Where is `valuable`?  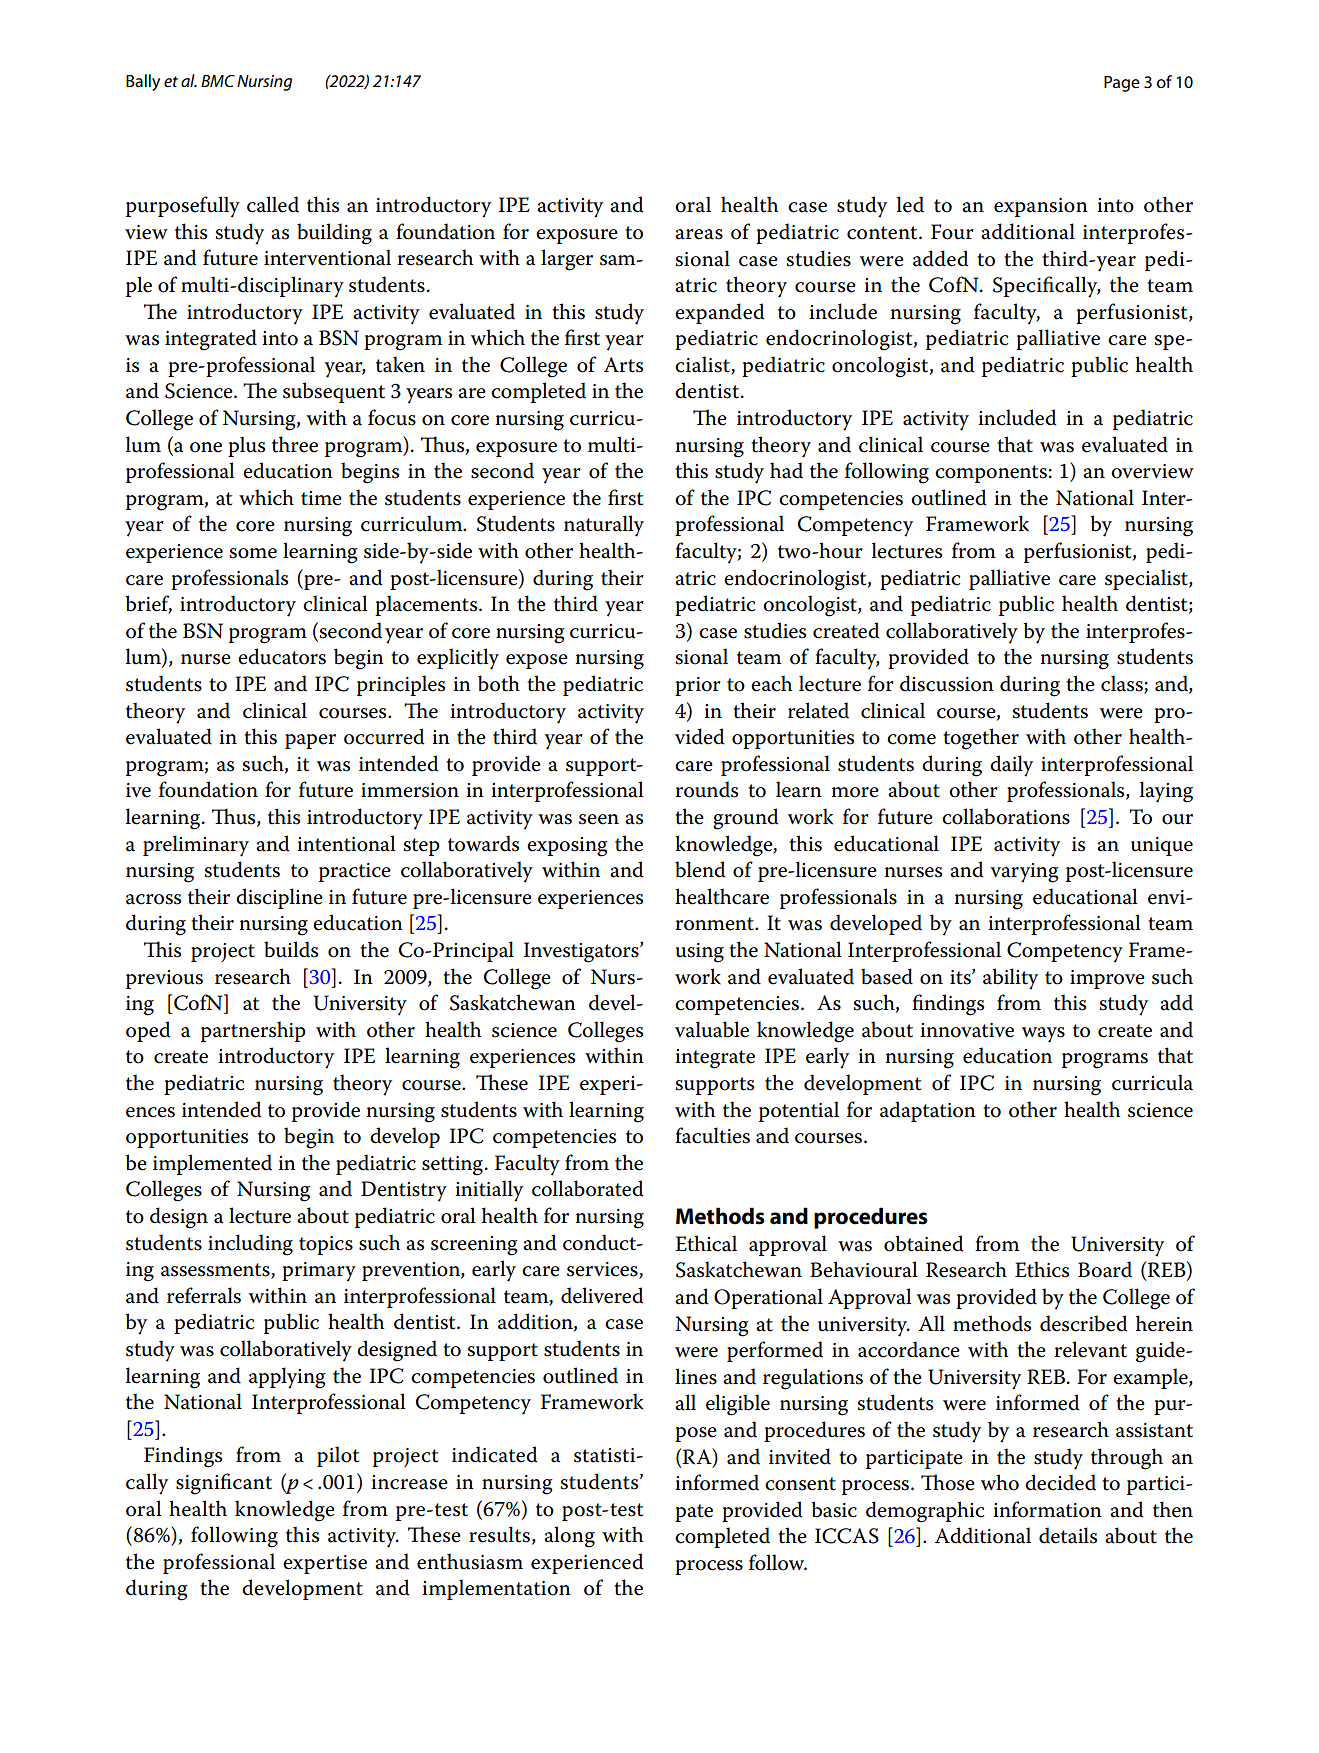
valuable is located at coordinates (712, 1029).
